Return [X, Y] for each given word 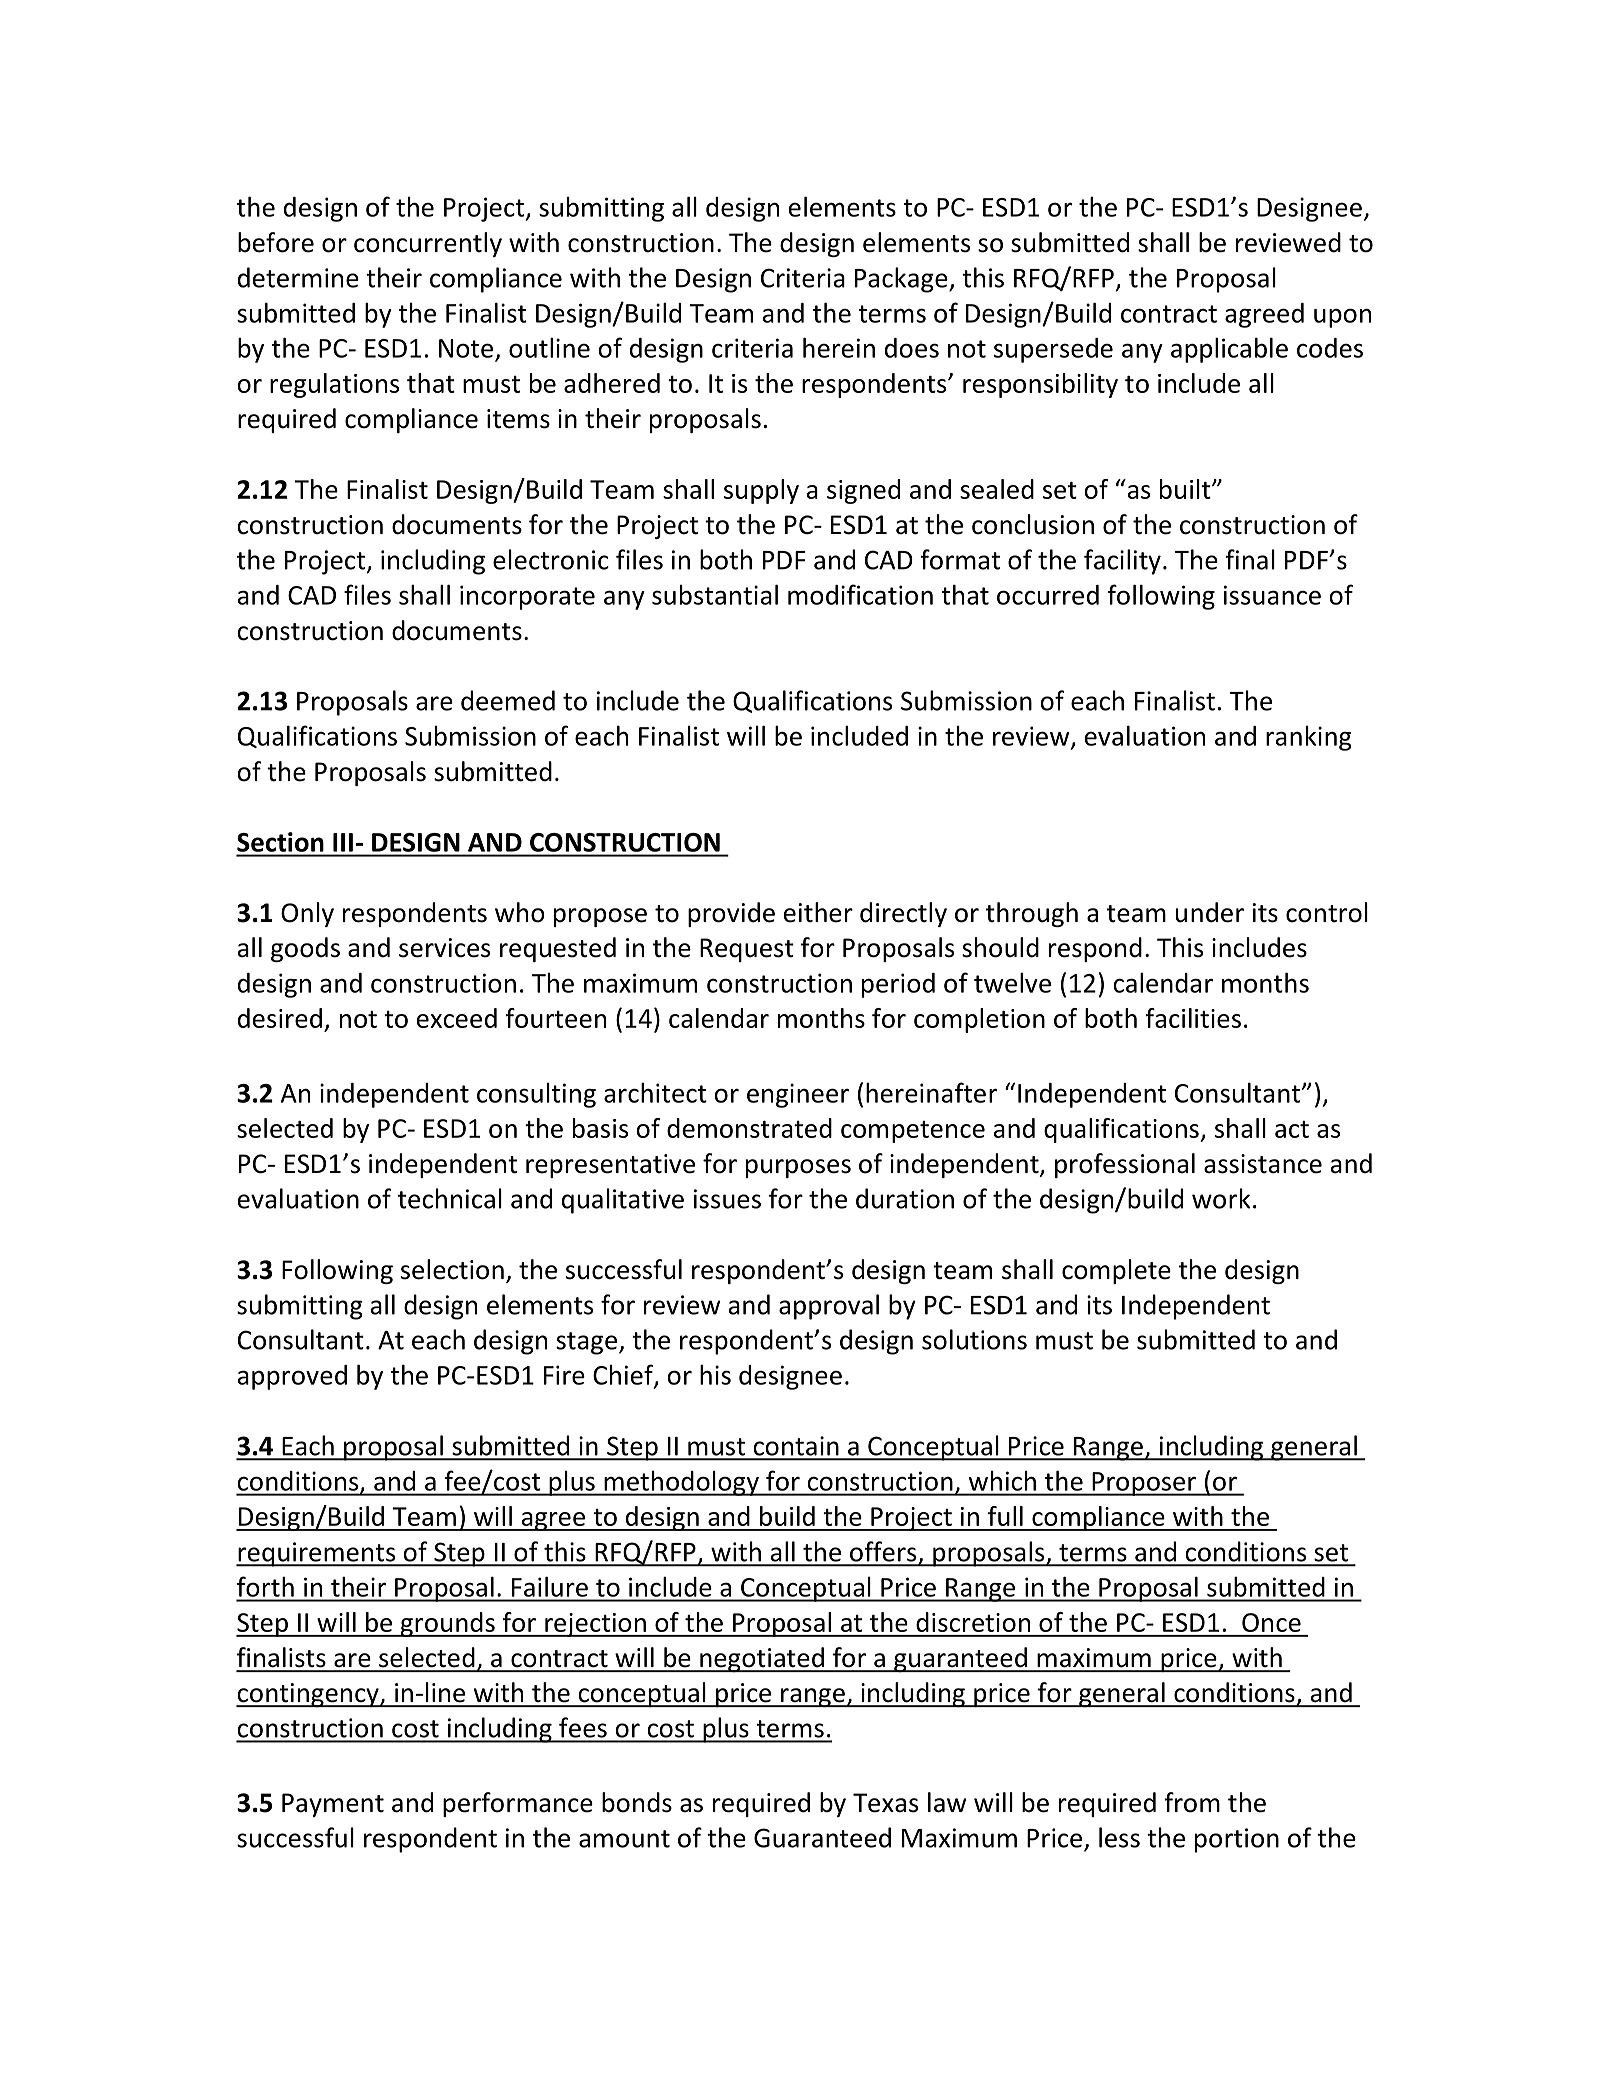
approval [829, 1307]
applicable [1229, 350]
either [818, 912]
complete [1116, 1271]
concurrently [428, 244]
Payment [333, 1805]
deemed [508, 700]
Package [902, 280]
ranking [1309, 738]
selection [452, 1269]
